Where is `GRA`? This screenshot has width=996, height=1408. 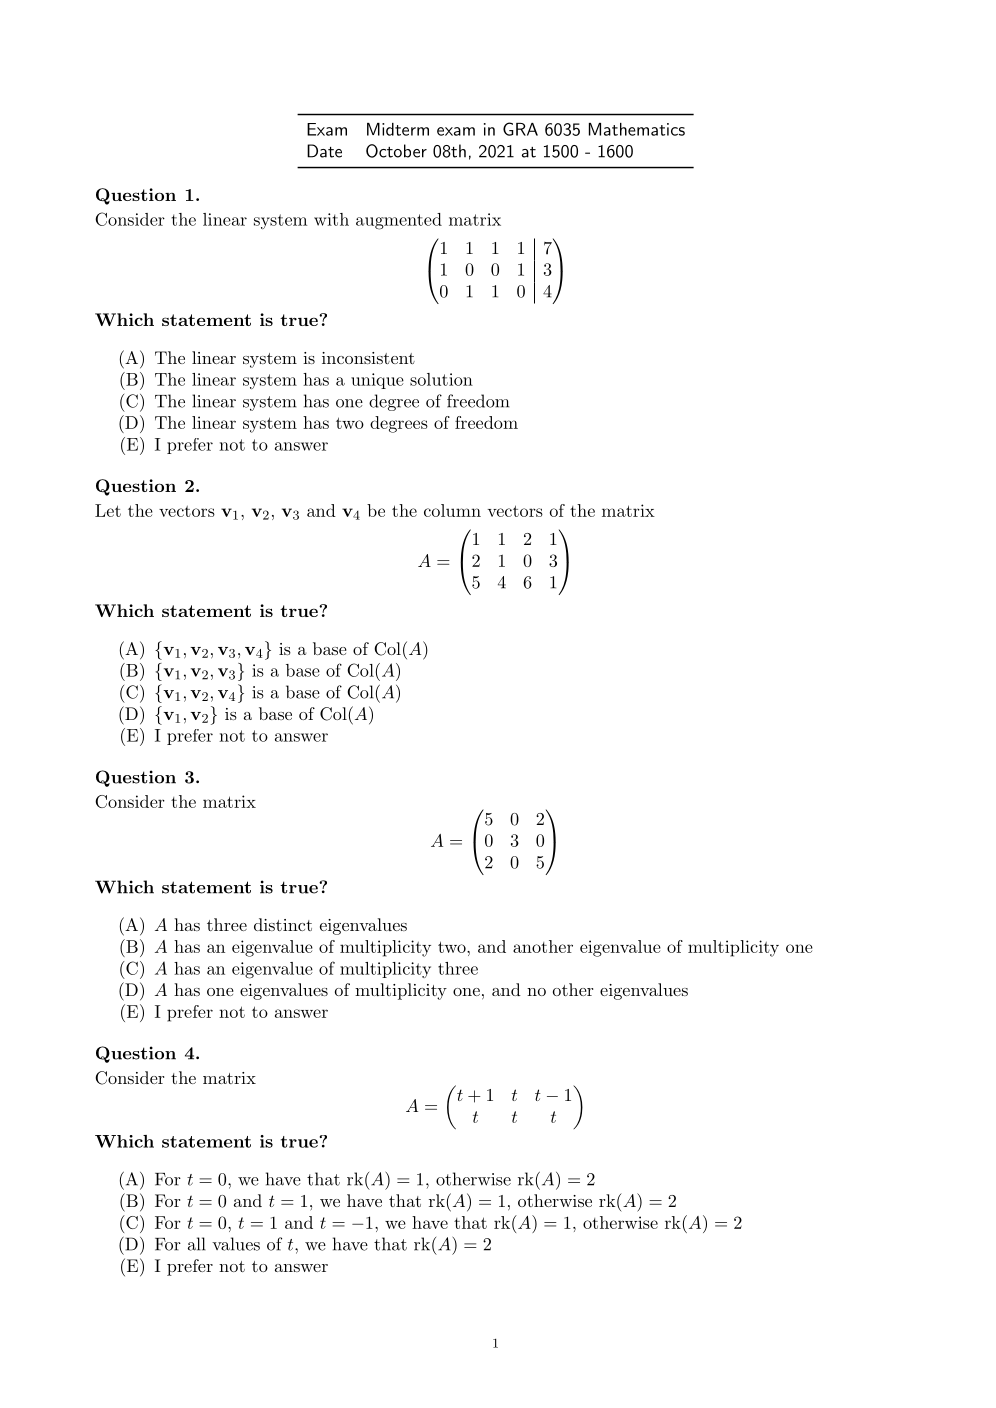 GRA is located at coordinates (520, 129).
